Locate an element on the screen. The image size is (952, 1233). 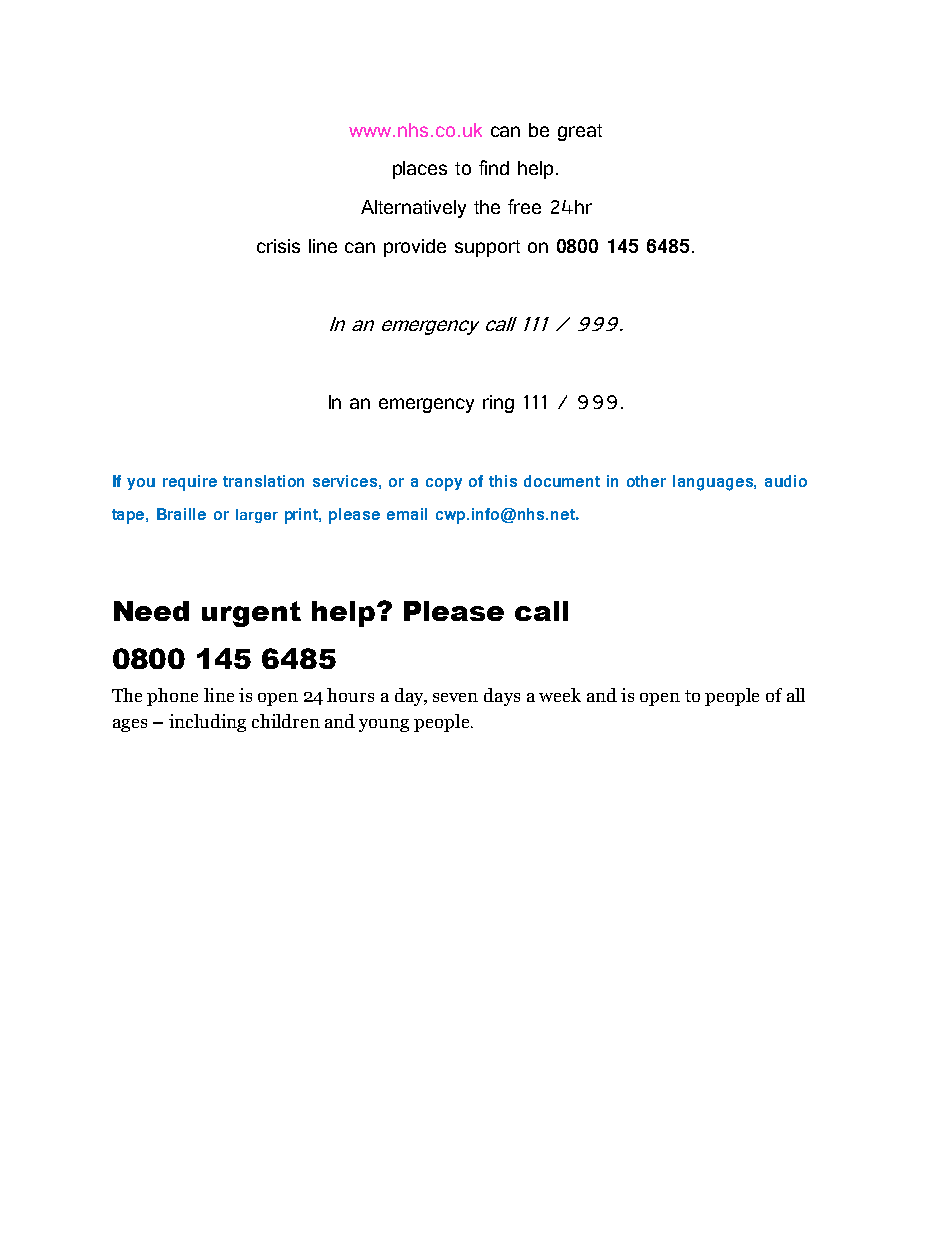
free is located at coordinates (524, 206).
